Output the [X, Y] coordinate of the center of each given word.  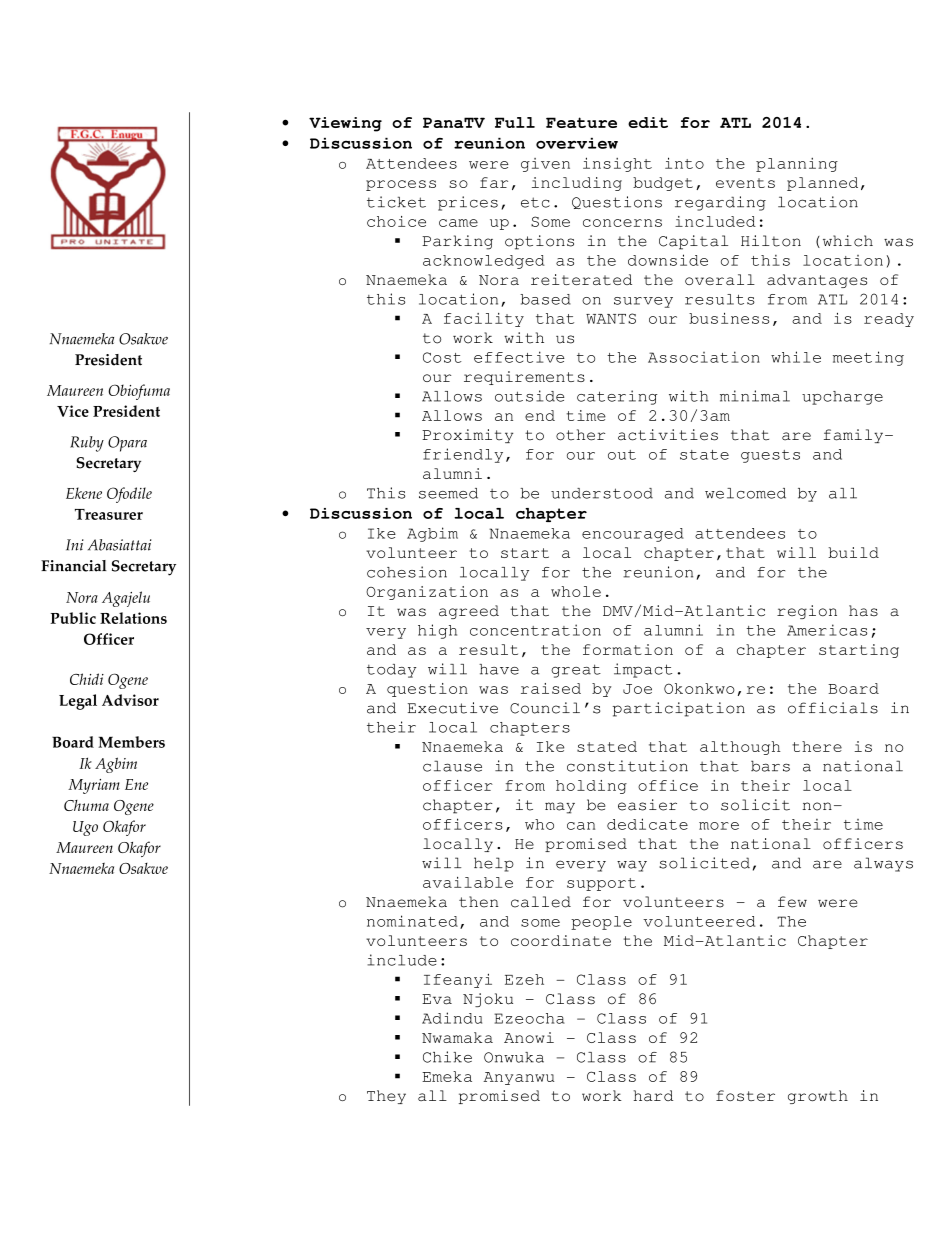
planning [797, 165]
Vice [73, 411]
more [719, 826]
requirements [524, 378]
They [386, 1097]
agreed [469, 612]
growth [818, 1097]
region [807, 612]
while [796, 357]
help [494, 864]
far [494, 182]
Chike [447, 1057]
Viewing [345, 124]
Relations [133, 618]
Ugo [85, 828]
